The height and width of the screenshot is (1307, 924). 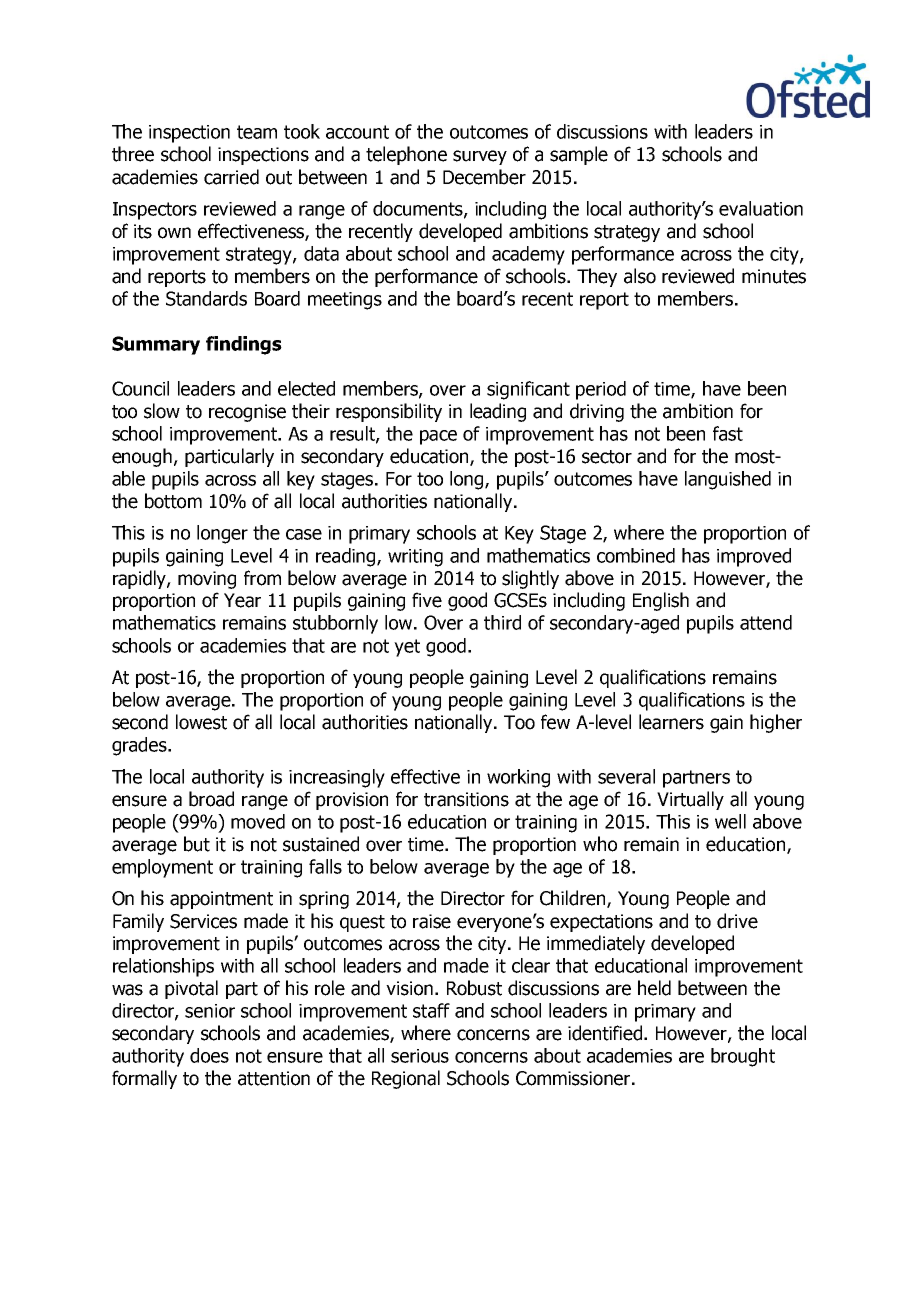 What do you see at coordinates (661, 601) in the screenshot?
I see `English` at bounding box center [661, 601].
